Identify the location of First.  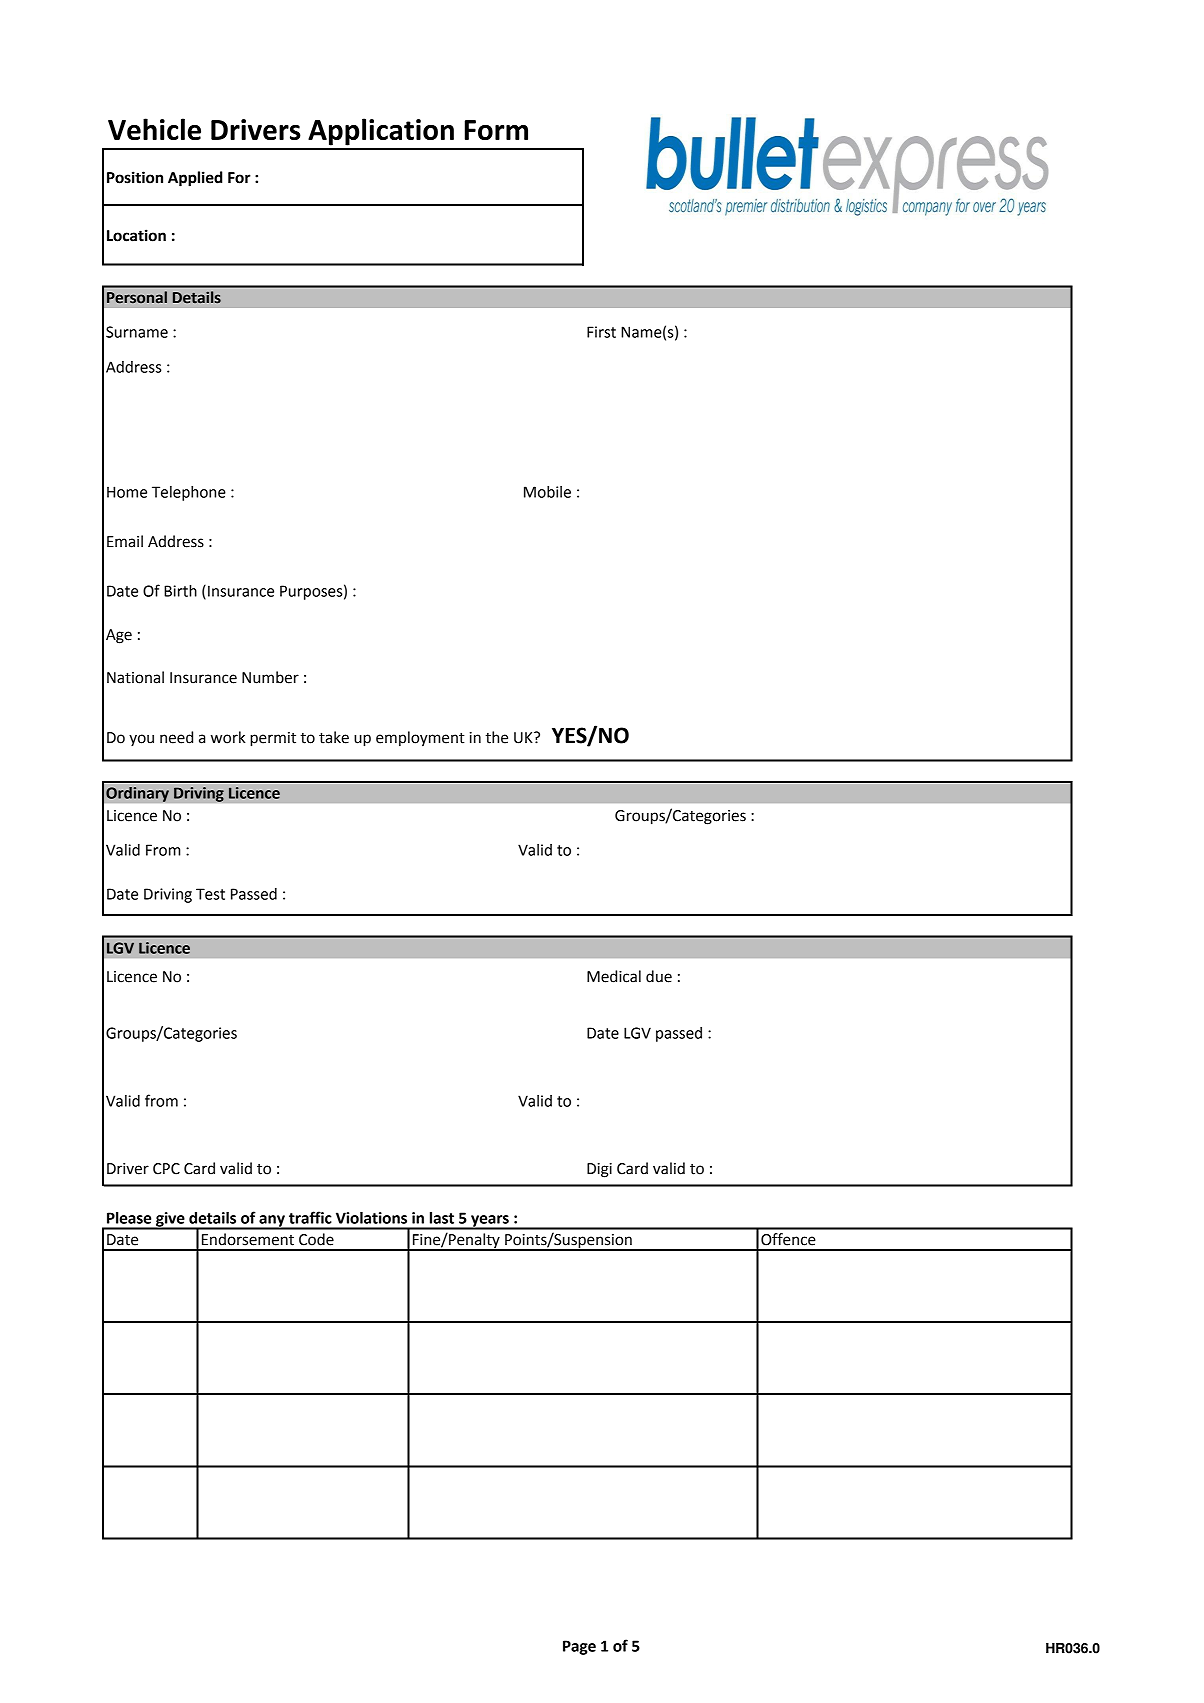
(601, 332).
